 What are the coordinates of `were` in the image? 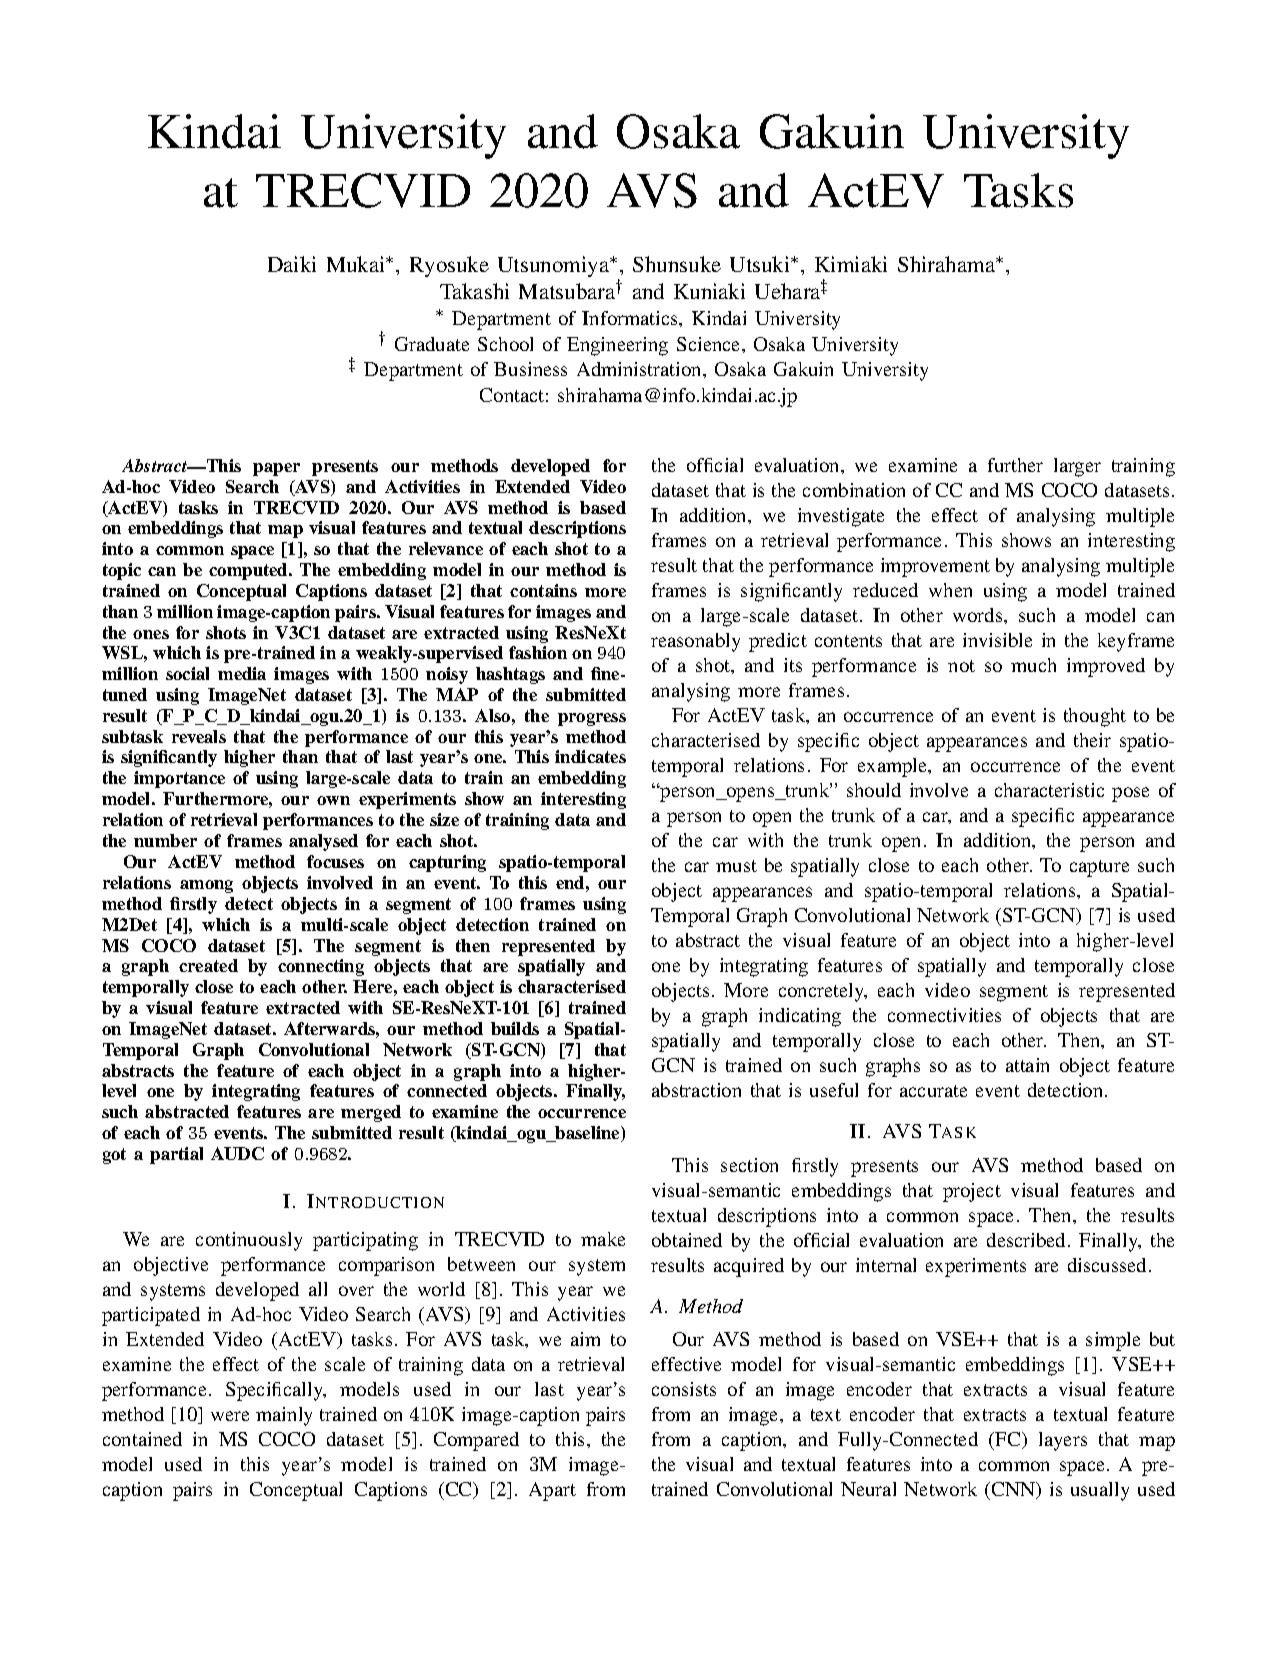 It's located at (230, 1416).
